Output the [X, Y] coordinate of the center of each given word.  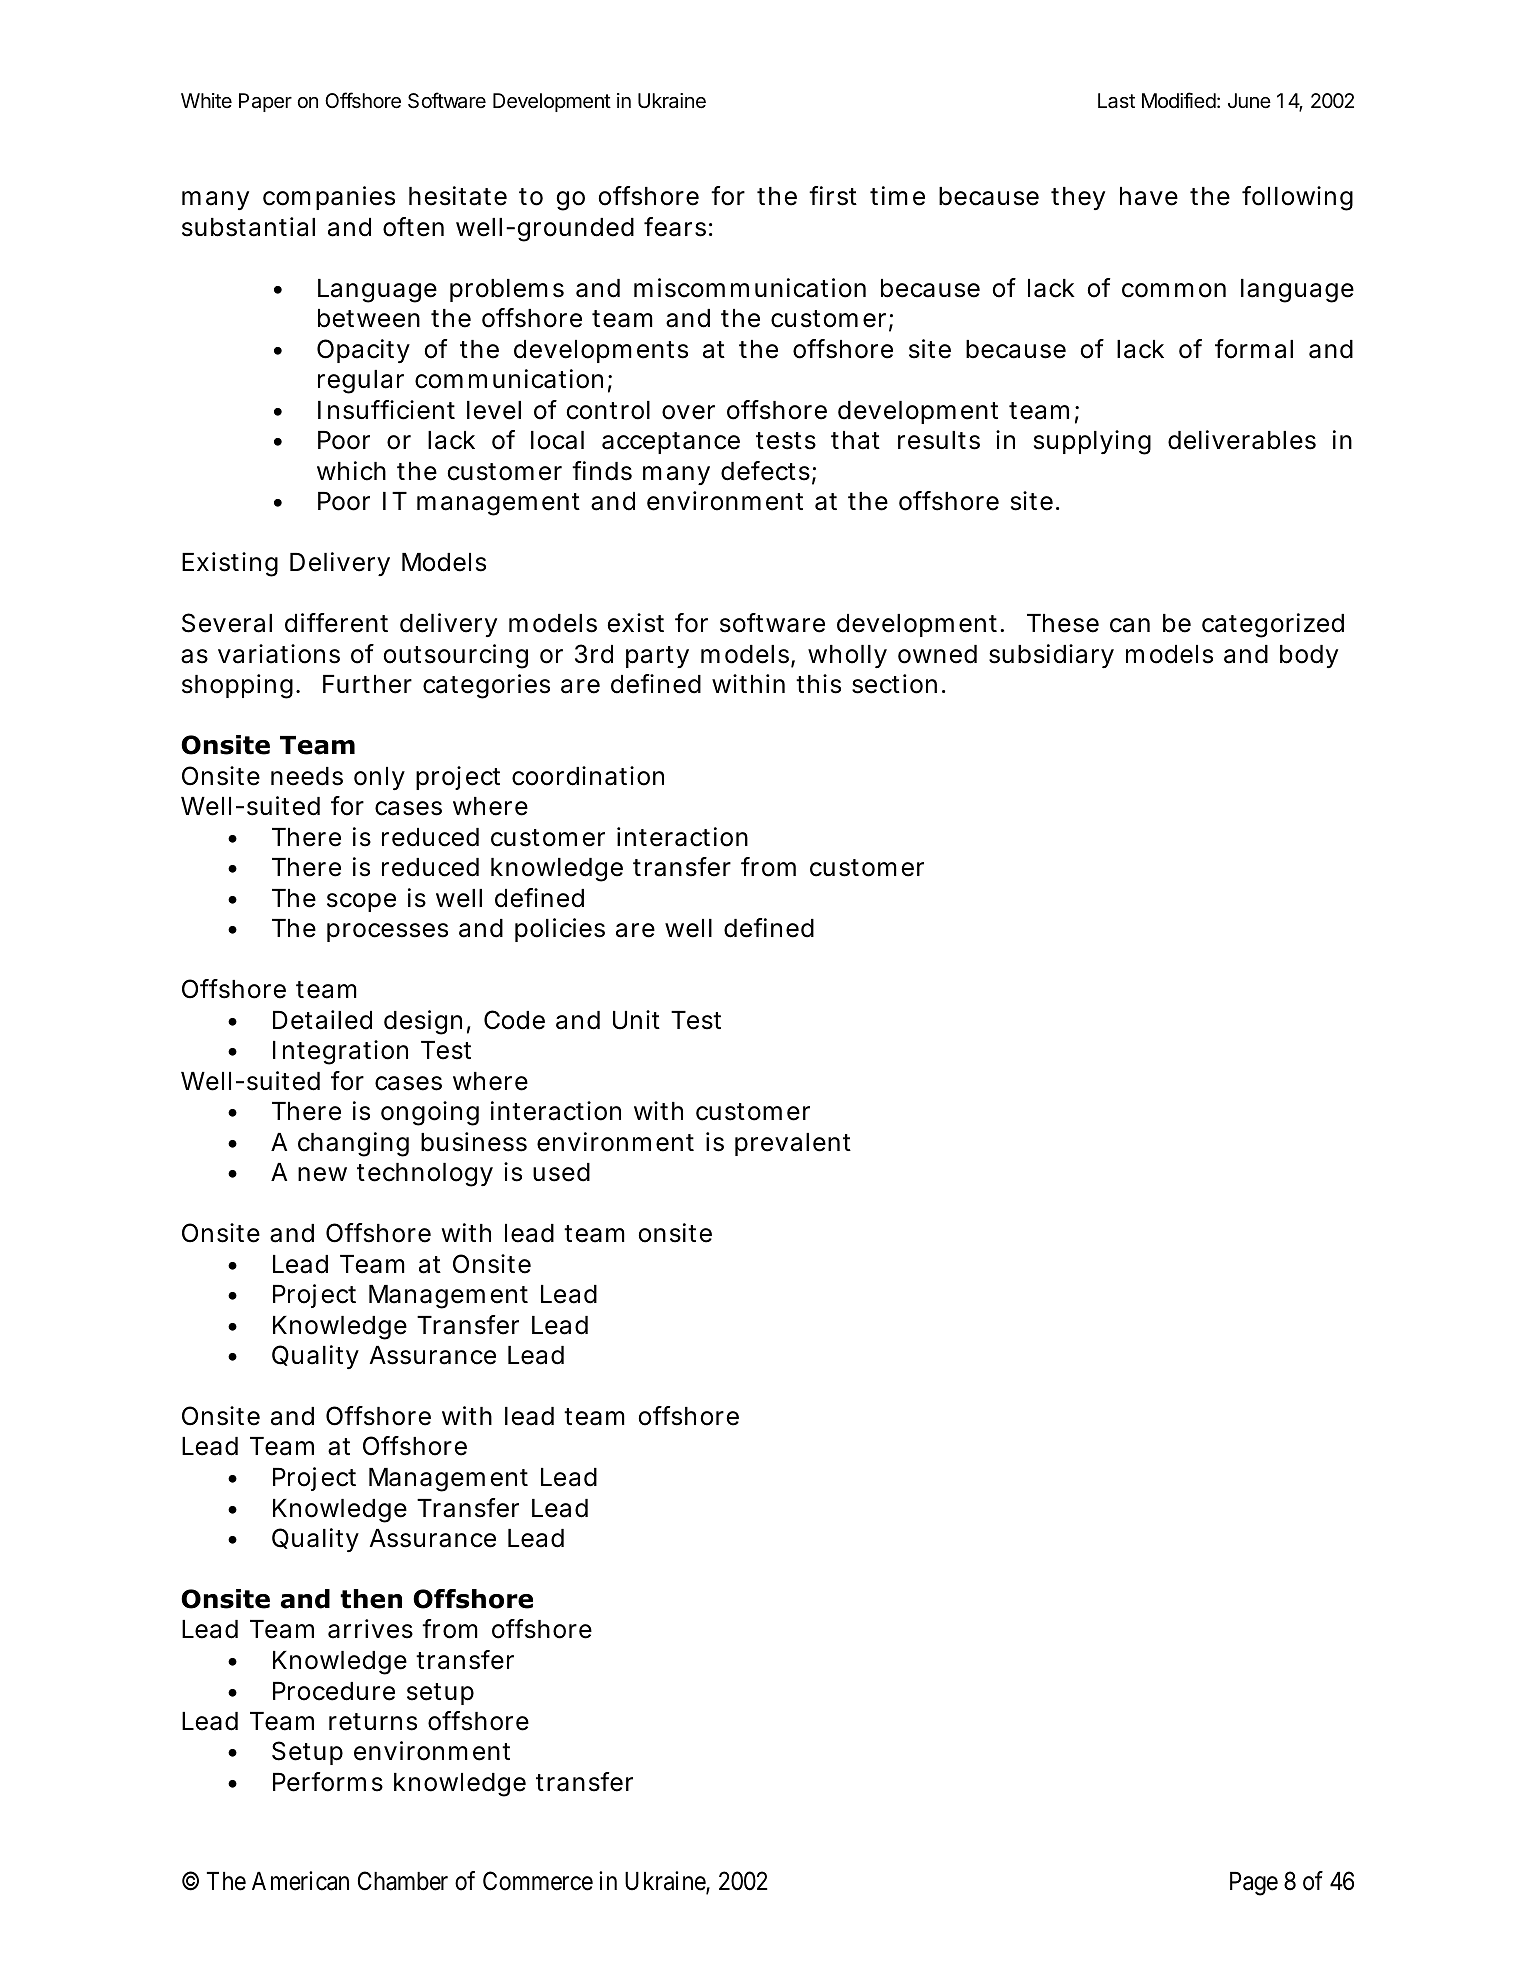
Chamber [403, 1881]
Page [1254, 1884]
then [371, 1599]
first [833, 196]
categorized [1273, 625]
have [1149, 196]
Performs [328, 1782]
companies [329, 198]
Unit [636, 1020]
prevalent [793, 1144]
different [336, 623]
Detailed [322, 1020]
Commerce [538, 1881]
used [561, 1172]
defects [767, 472]
